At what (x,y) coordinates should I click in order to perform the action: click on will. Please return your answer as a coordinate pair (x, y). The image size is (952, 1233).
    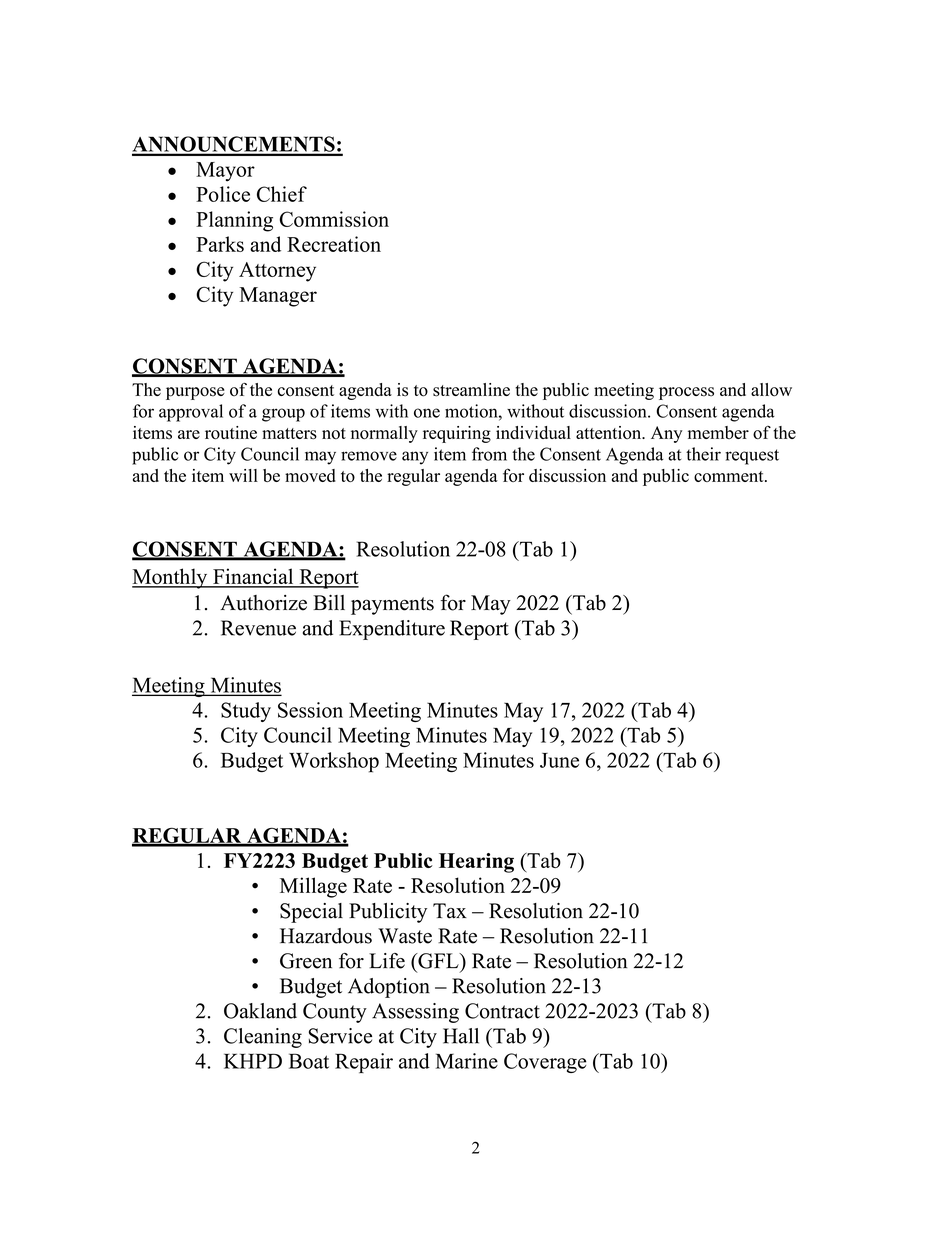
    Looking at the image, I should click on (243, 475).
